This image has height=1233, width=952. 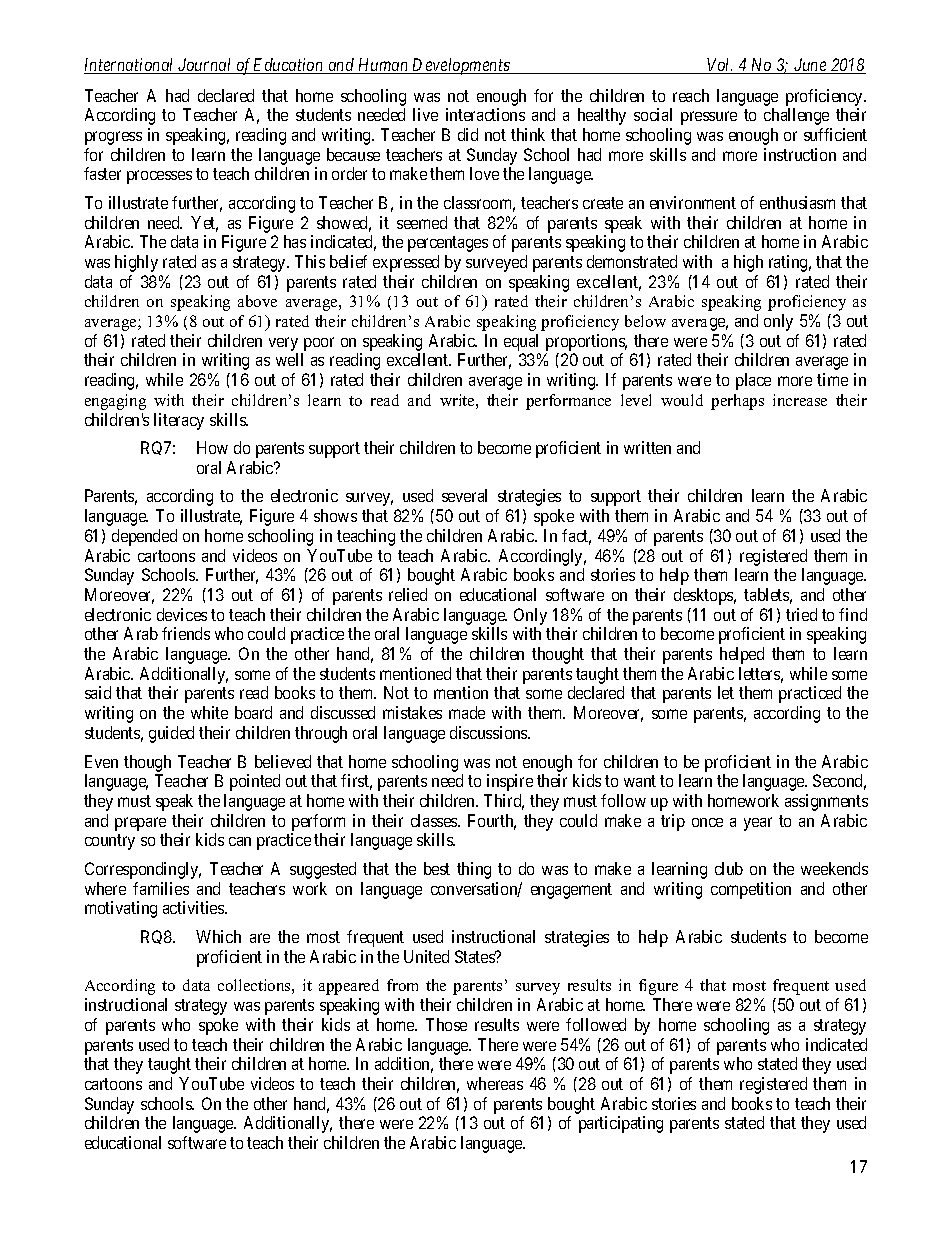 I want to click on challenge, so click(x=796, y=116).
